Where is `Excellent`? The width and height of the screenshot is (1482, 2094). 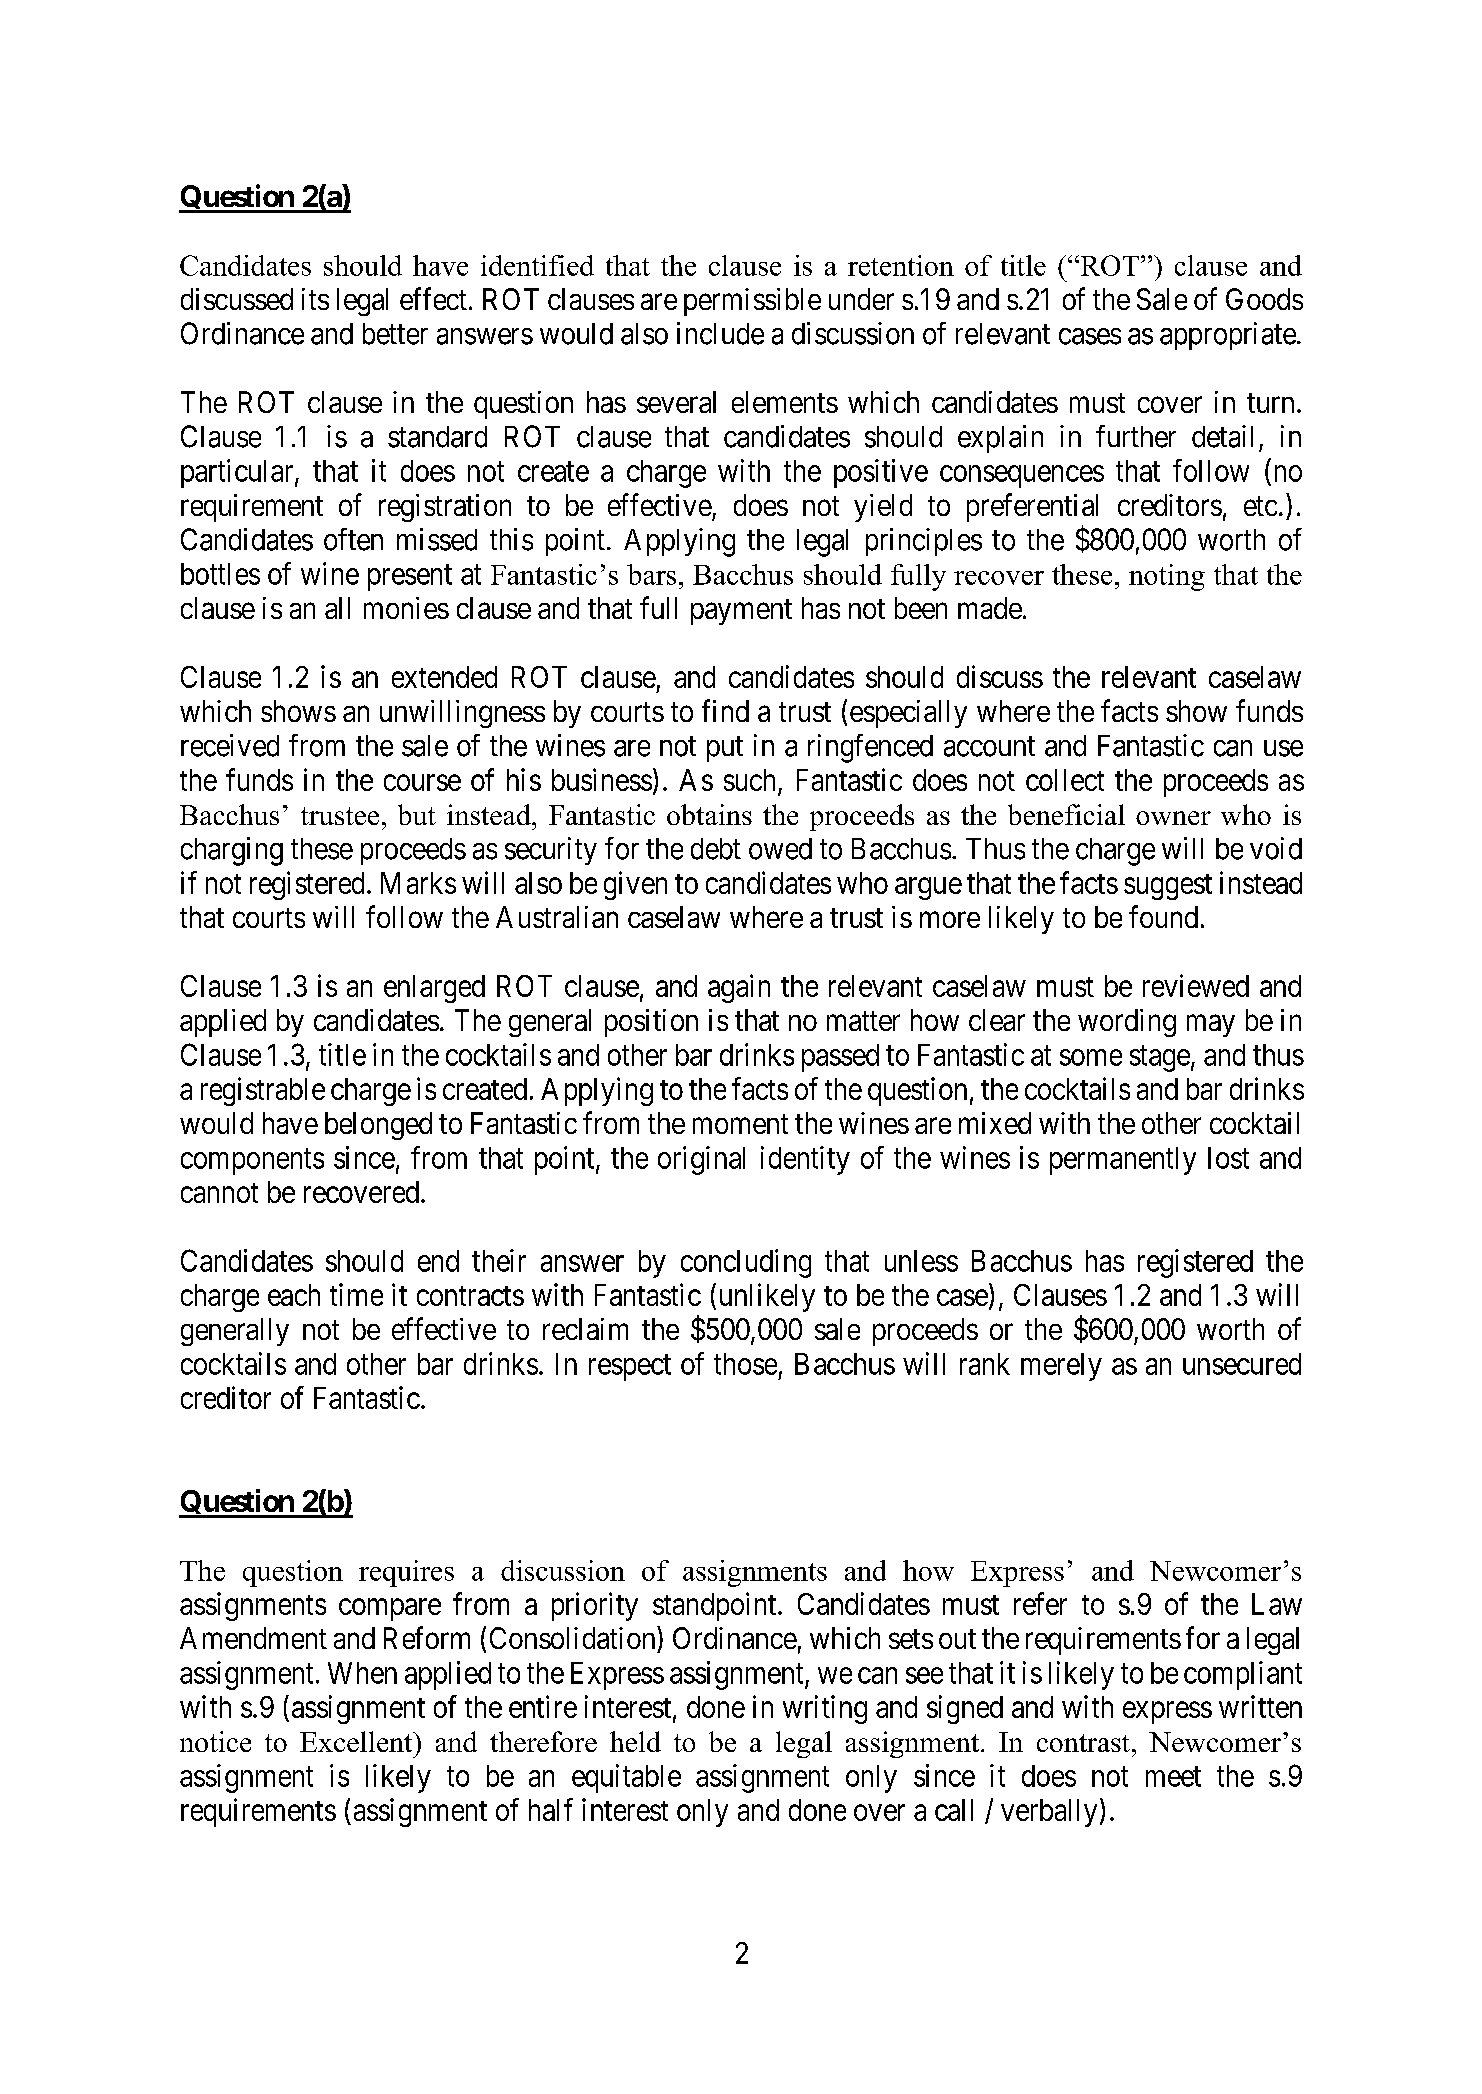
Excellent is located at coordinates (357, 1741).
